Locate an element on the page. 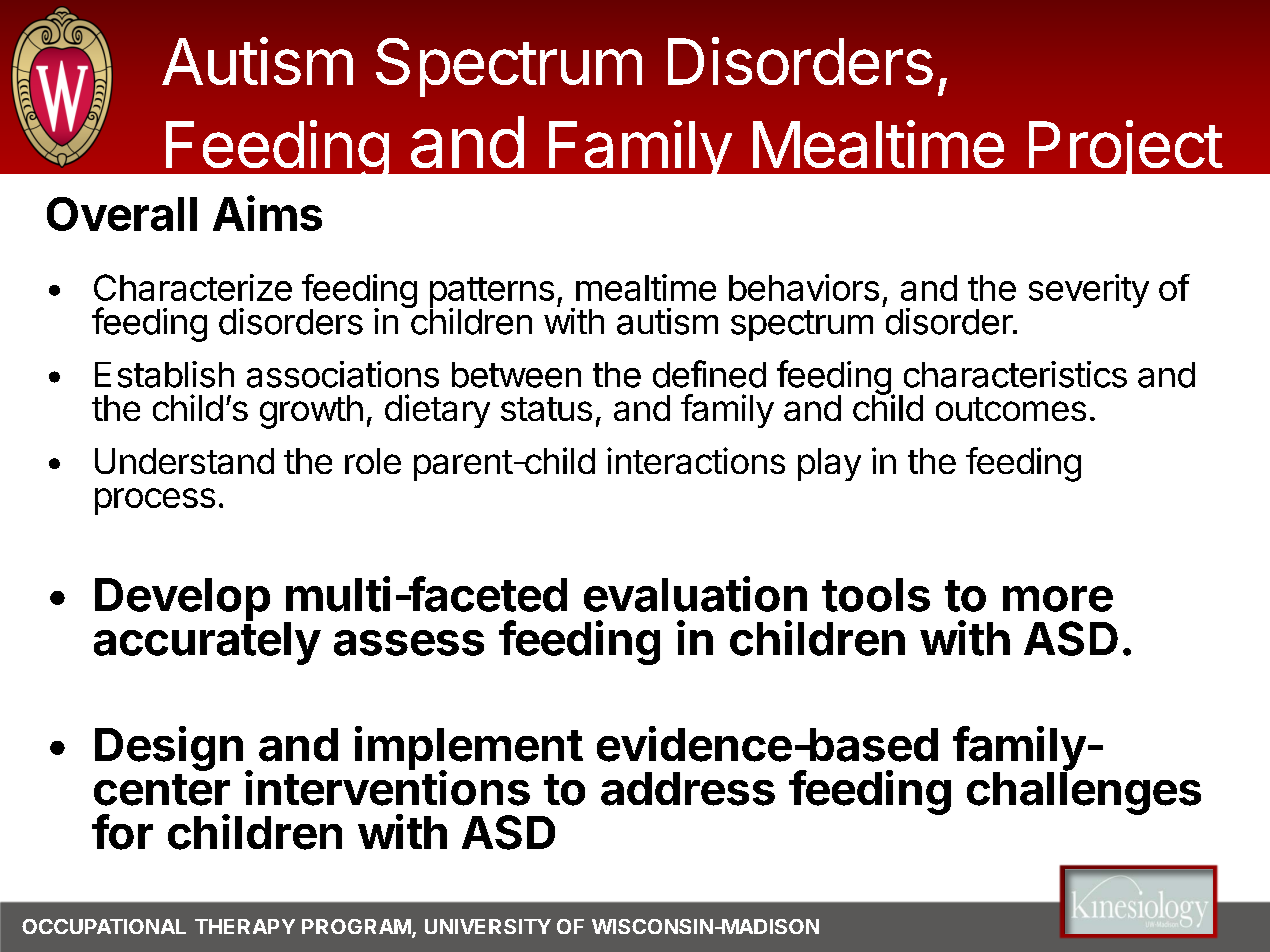 This page has width=1270, height=952. evaluation is located at coordinates (695, 594).
